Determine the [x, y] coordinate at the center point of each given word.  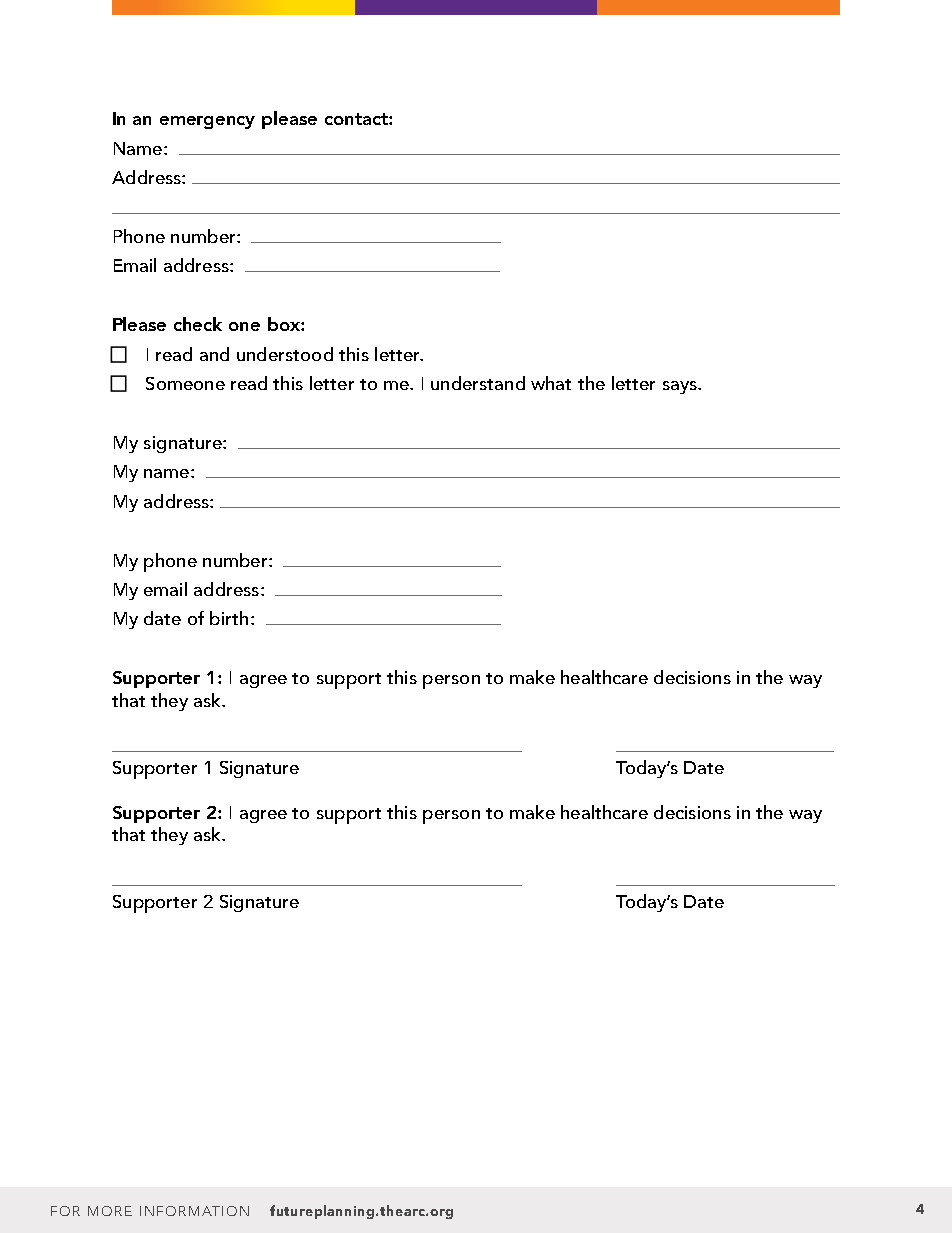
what [551, 383]
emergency [207, 122]
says [681, 387]
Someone [185, 383]
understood [285, 354]
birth [229, 618]
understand [478, 383]
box [285, 324]
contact [357, 119]
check [198, 324]
